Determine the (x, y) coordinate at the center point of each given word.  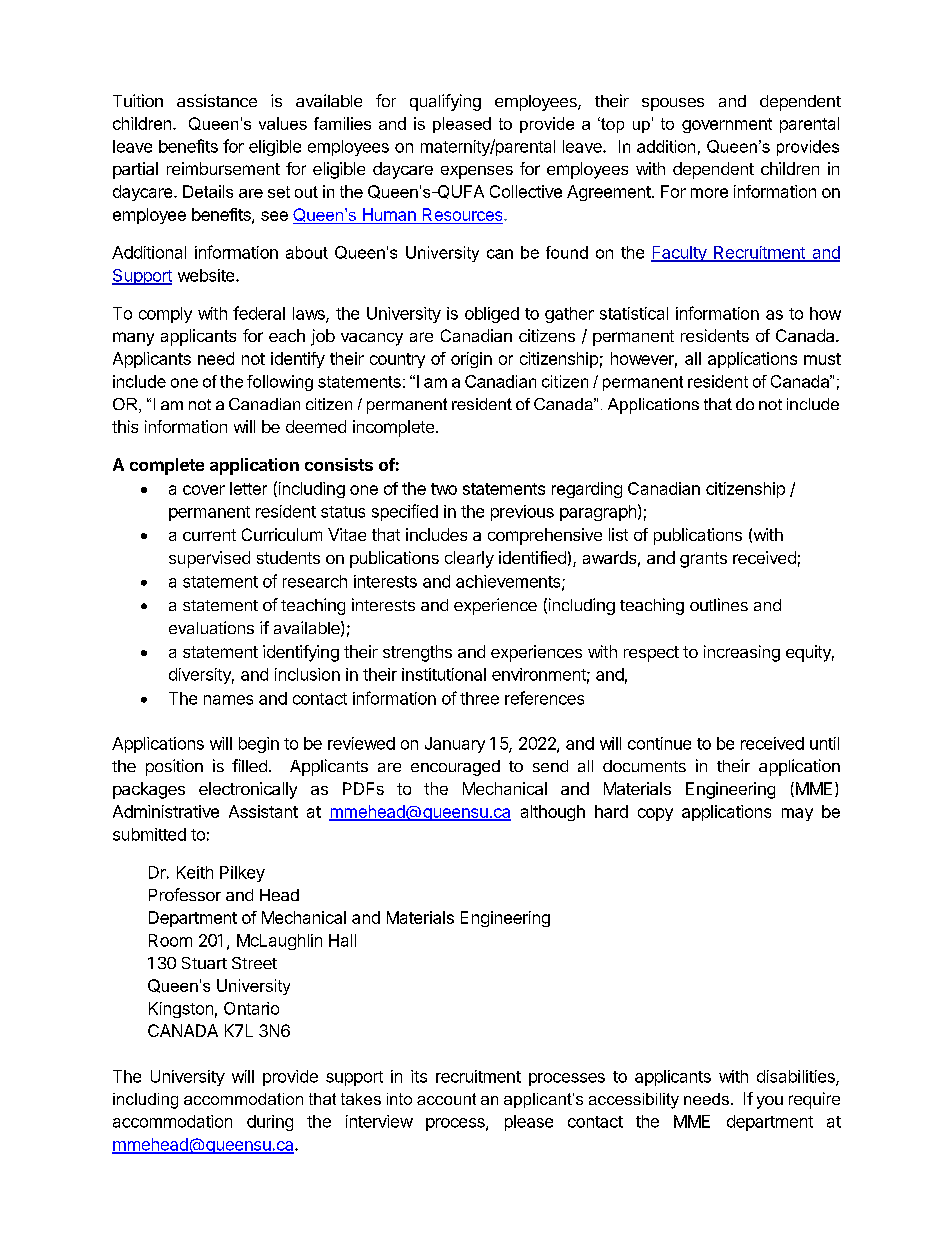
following (280, 383)
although (553, 813)
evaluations (211, 627)
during (270, 1123)
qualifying (445, 102)
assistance (217, 100)
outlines (719, 604)
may (797, 814)
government (727, 125)
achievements (509, 582)
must (822, 359)
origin (471, 360)
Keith (195, 872)
